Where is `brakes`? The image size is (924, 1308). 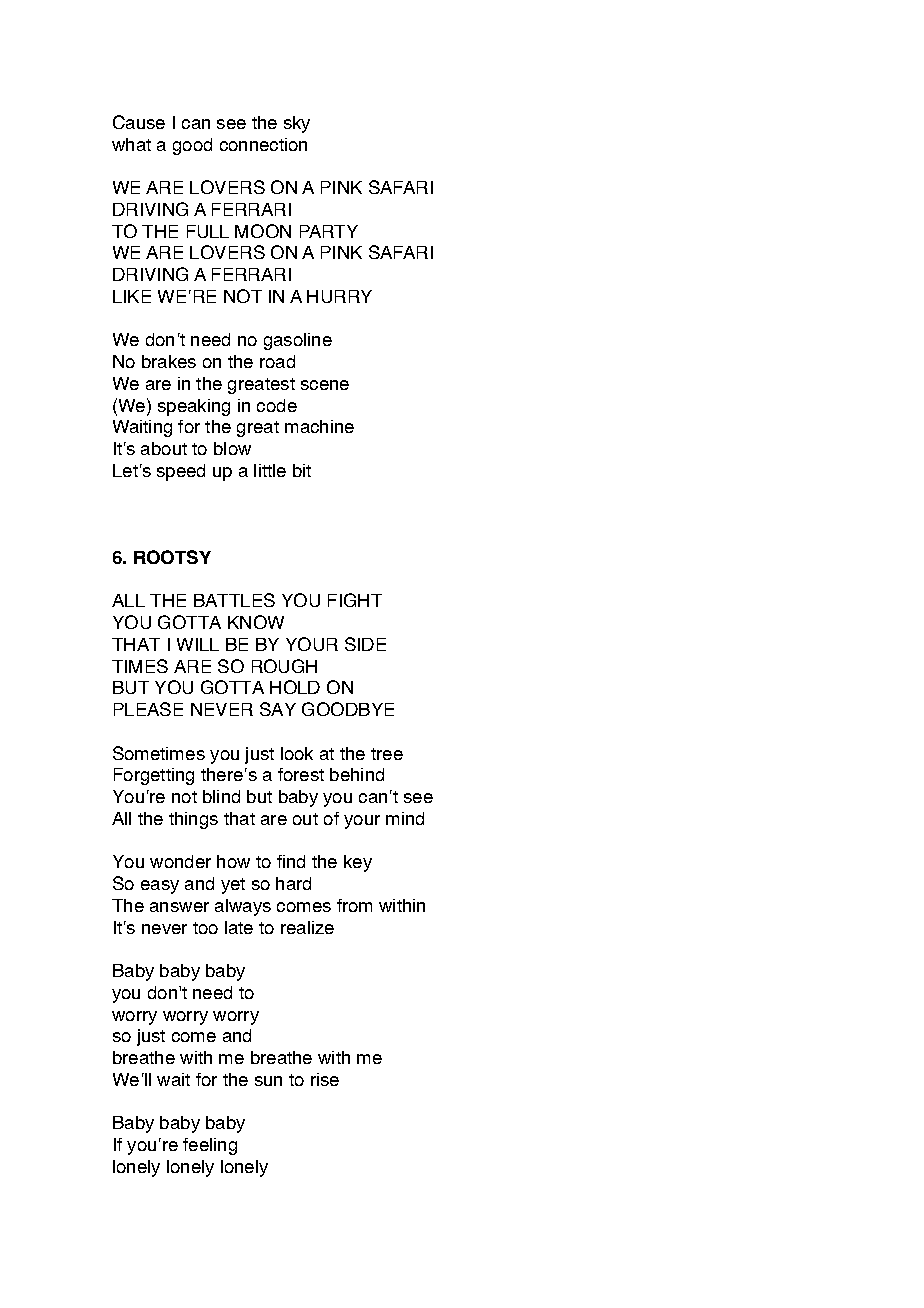
brakes is located at coordinates (169, 361).
